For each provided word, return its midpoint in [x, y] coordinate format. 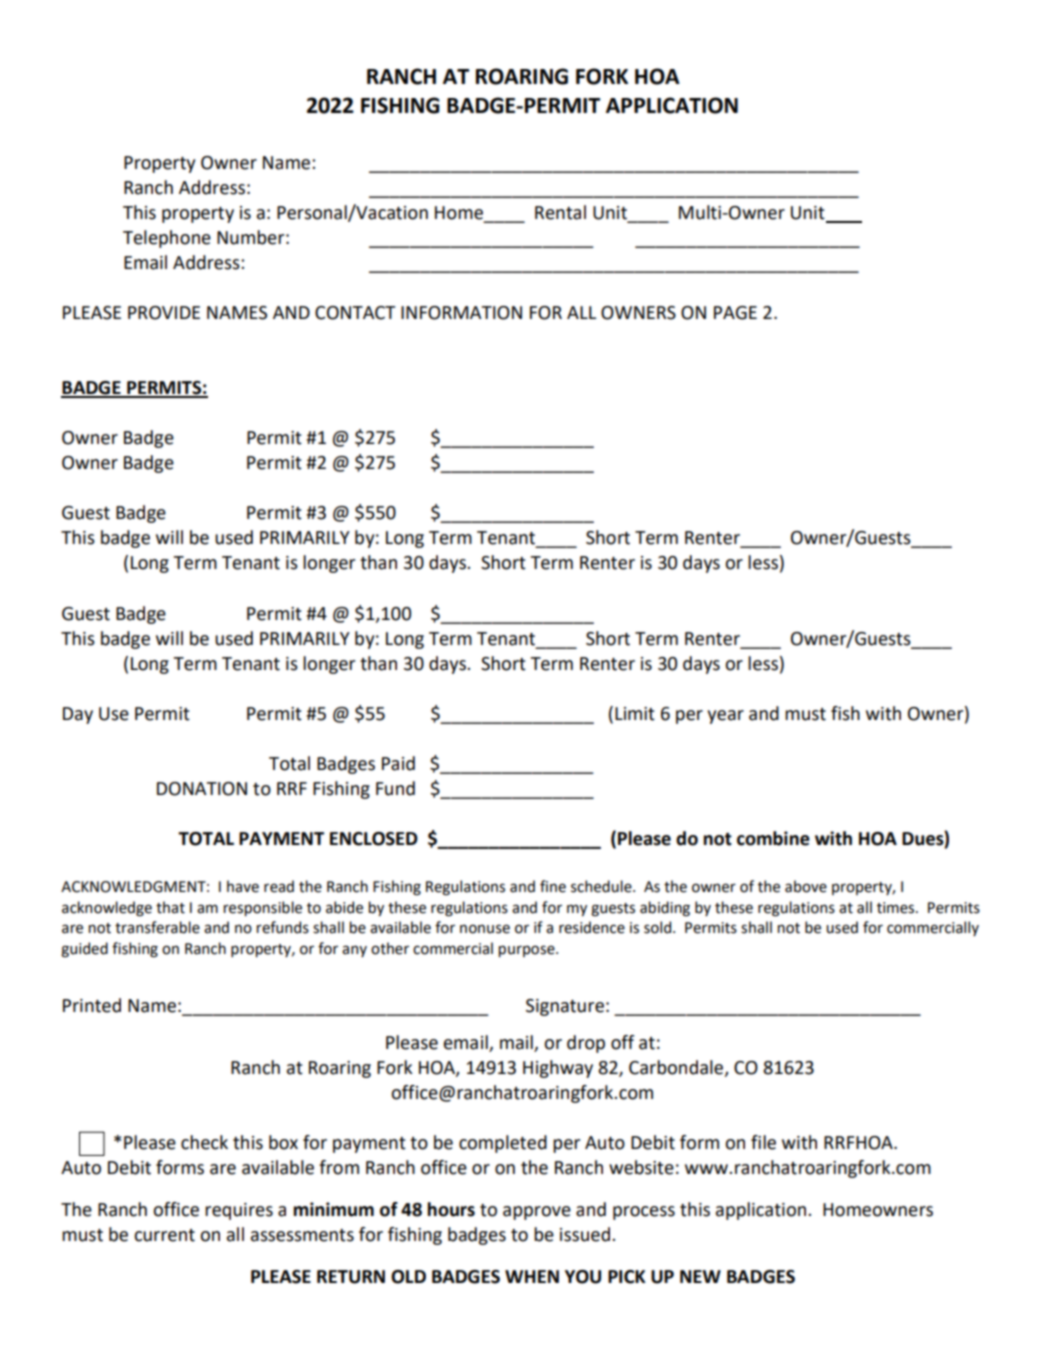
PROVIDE [164, 313]
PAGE [735, 313]
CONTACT [355, 313]
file [763, 1142]
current [164, 1235]
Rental [560, 212]
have [243, 886]
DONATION [202, 789]
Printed [92, 1005]
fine [553, 886]
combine [773, 838]
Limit [635, 714]
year [725, 717]
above [806, 886]
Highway [558, 1069]
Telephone [167, 239]
